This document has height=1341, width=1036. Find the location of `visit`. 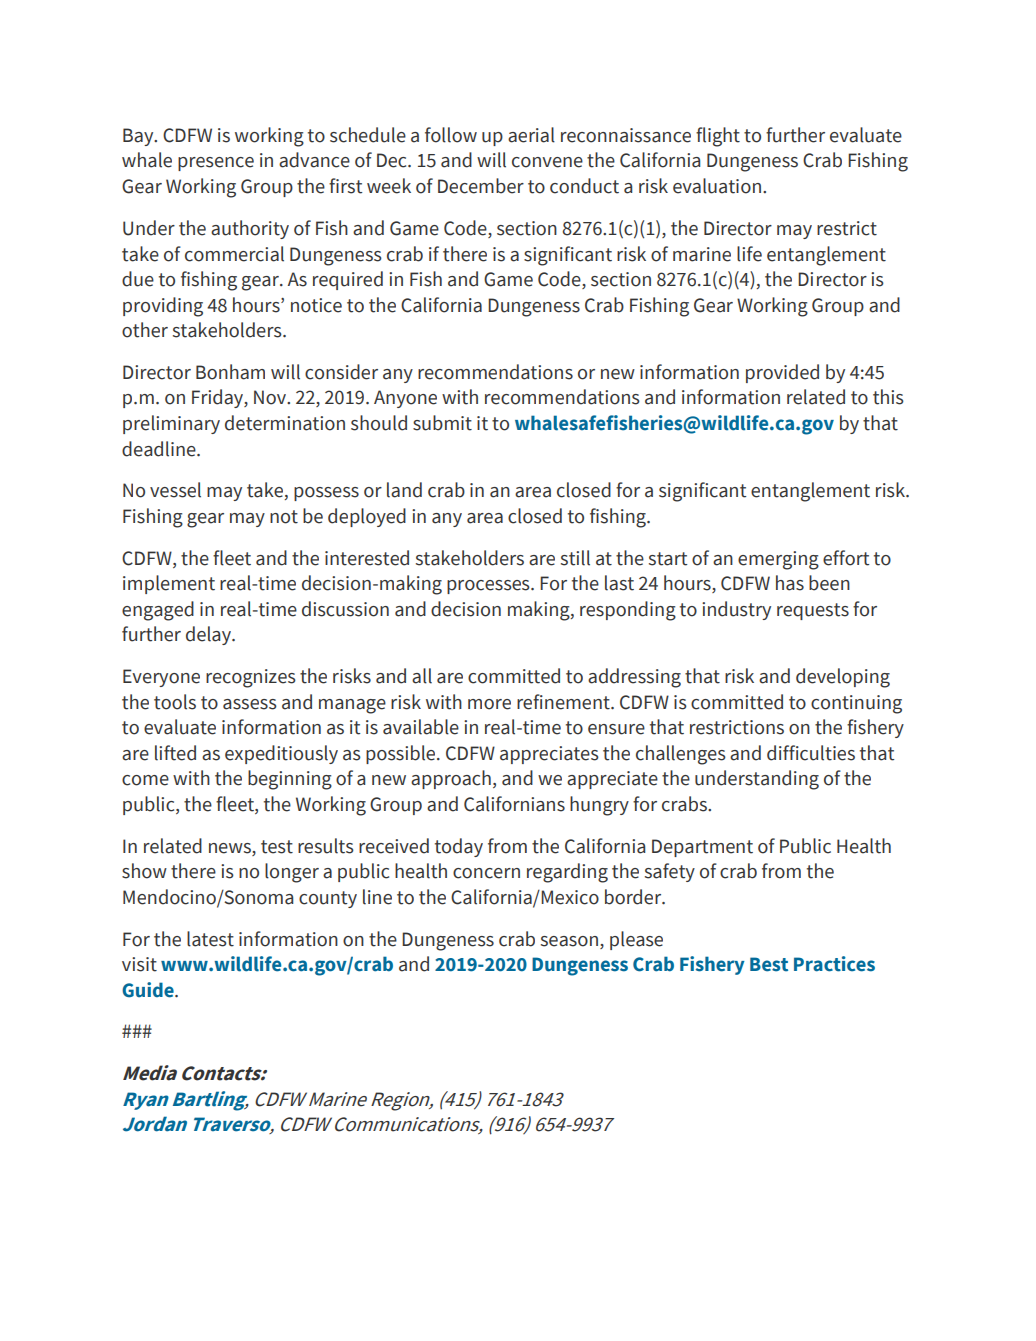

visit is located at coordinates (139, 964).
